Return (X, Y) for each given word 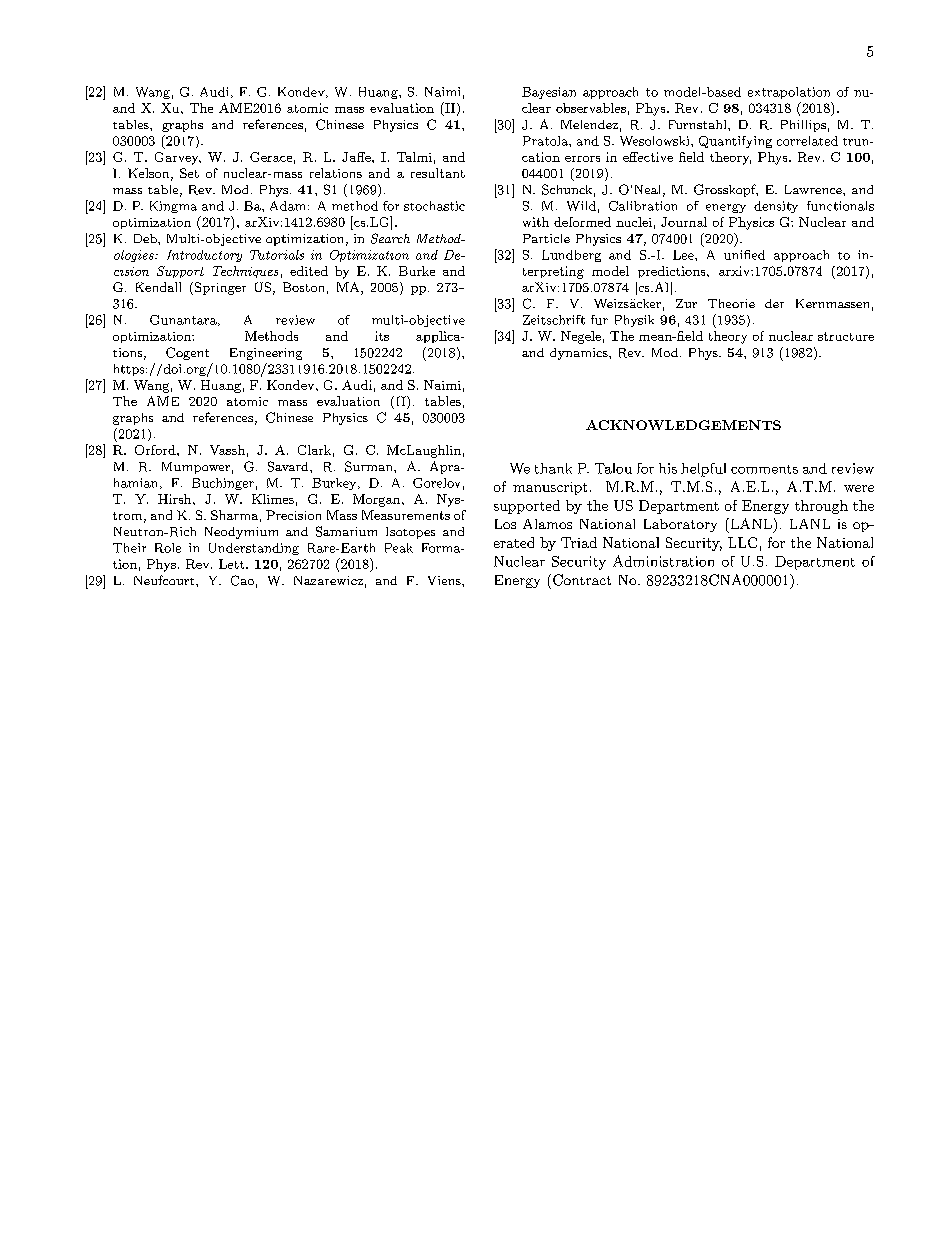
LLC (742, 542)
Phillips (803, 126)
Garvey (178, 158)
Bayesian (549, 93)
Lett (233, 564)
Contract (582, 580)
